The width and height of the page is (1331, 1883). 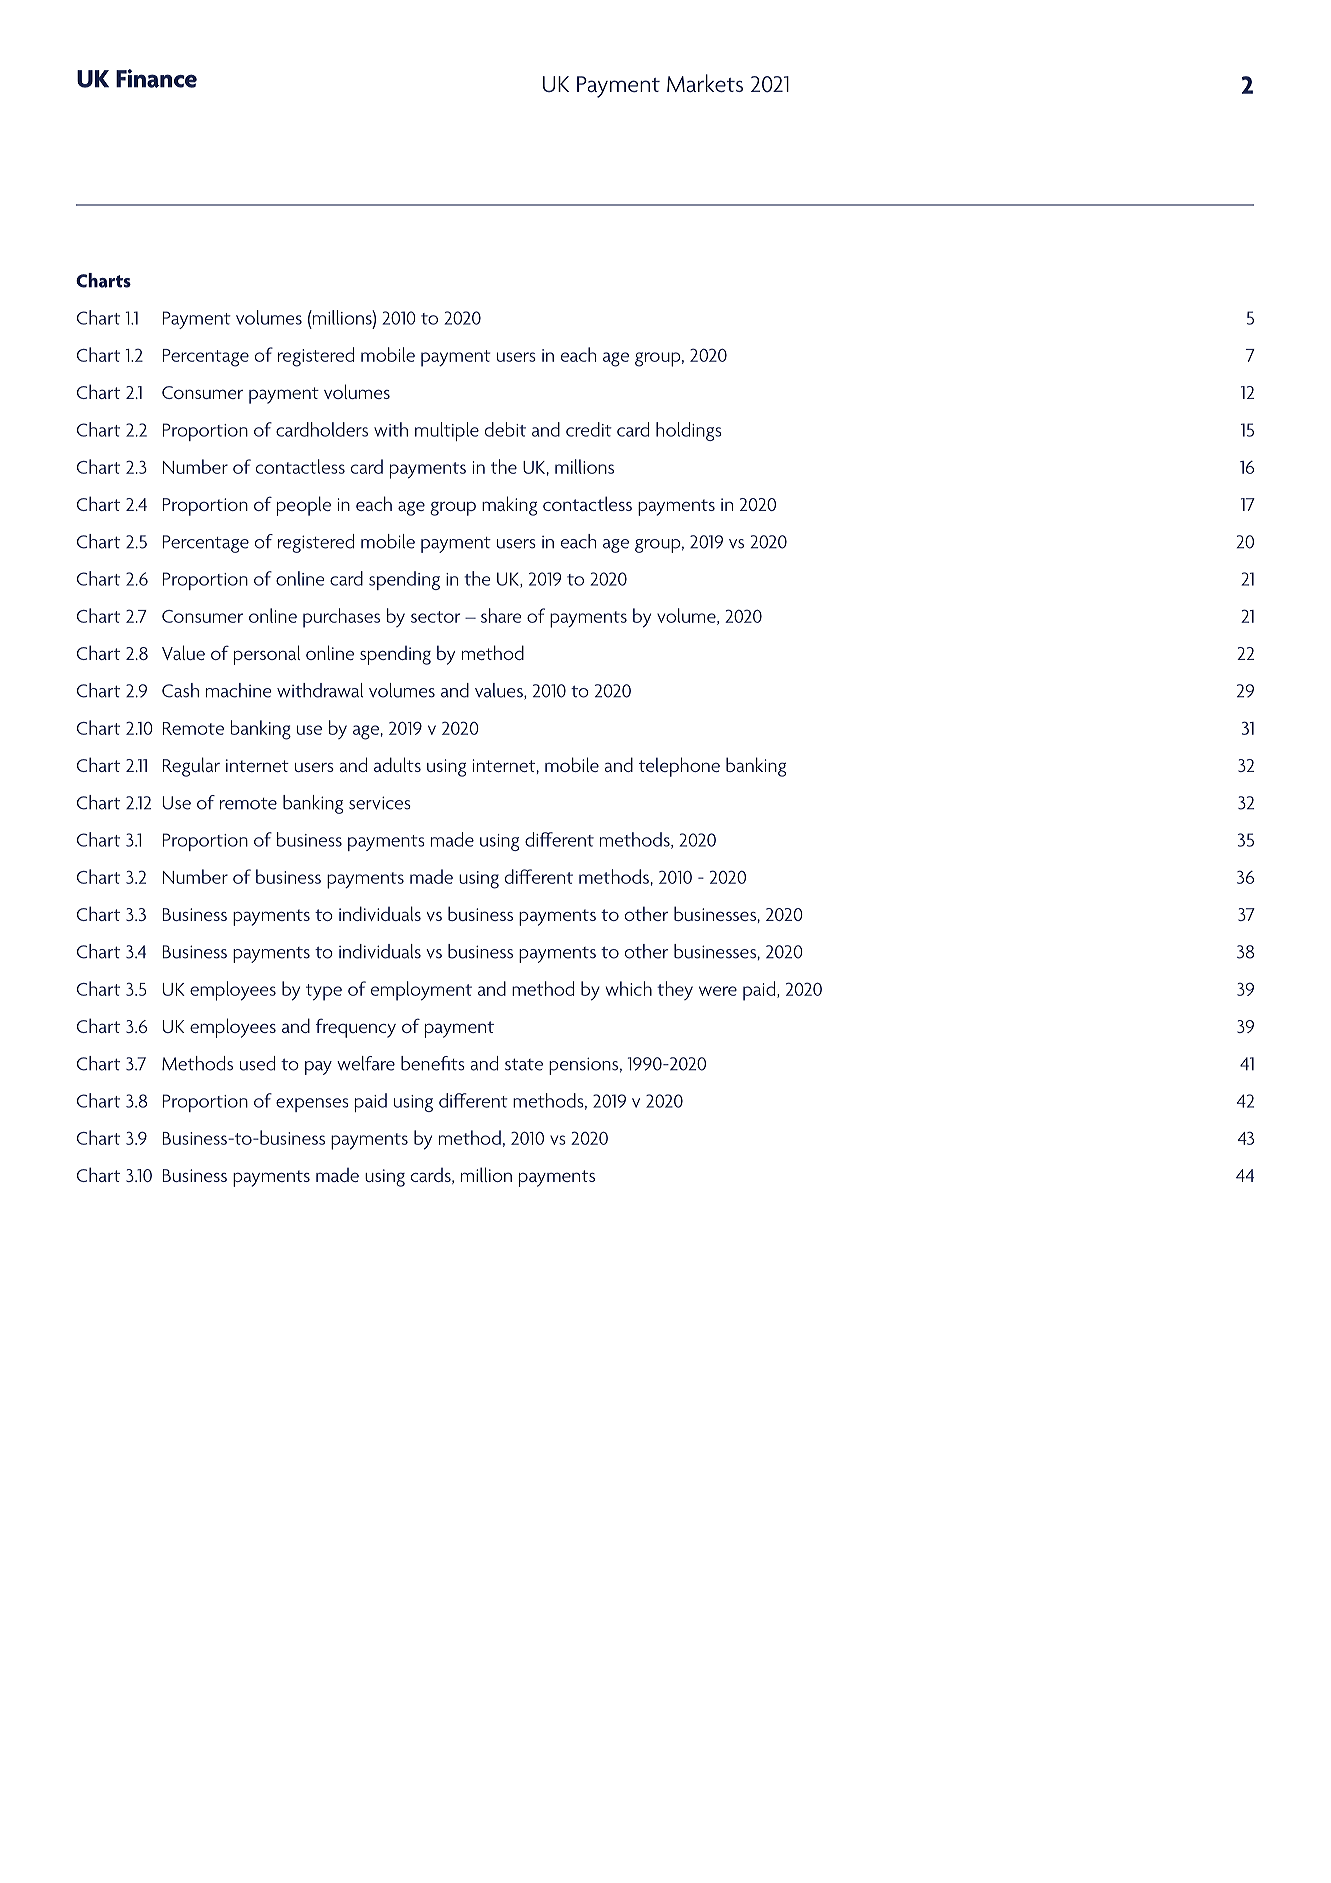 What do you see at coordinates (447, 431) in the page?
I see `multiple` at bounding box center [447, 431].
